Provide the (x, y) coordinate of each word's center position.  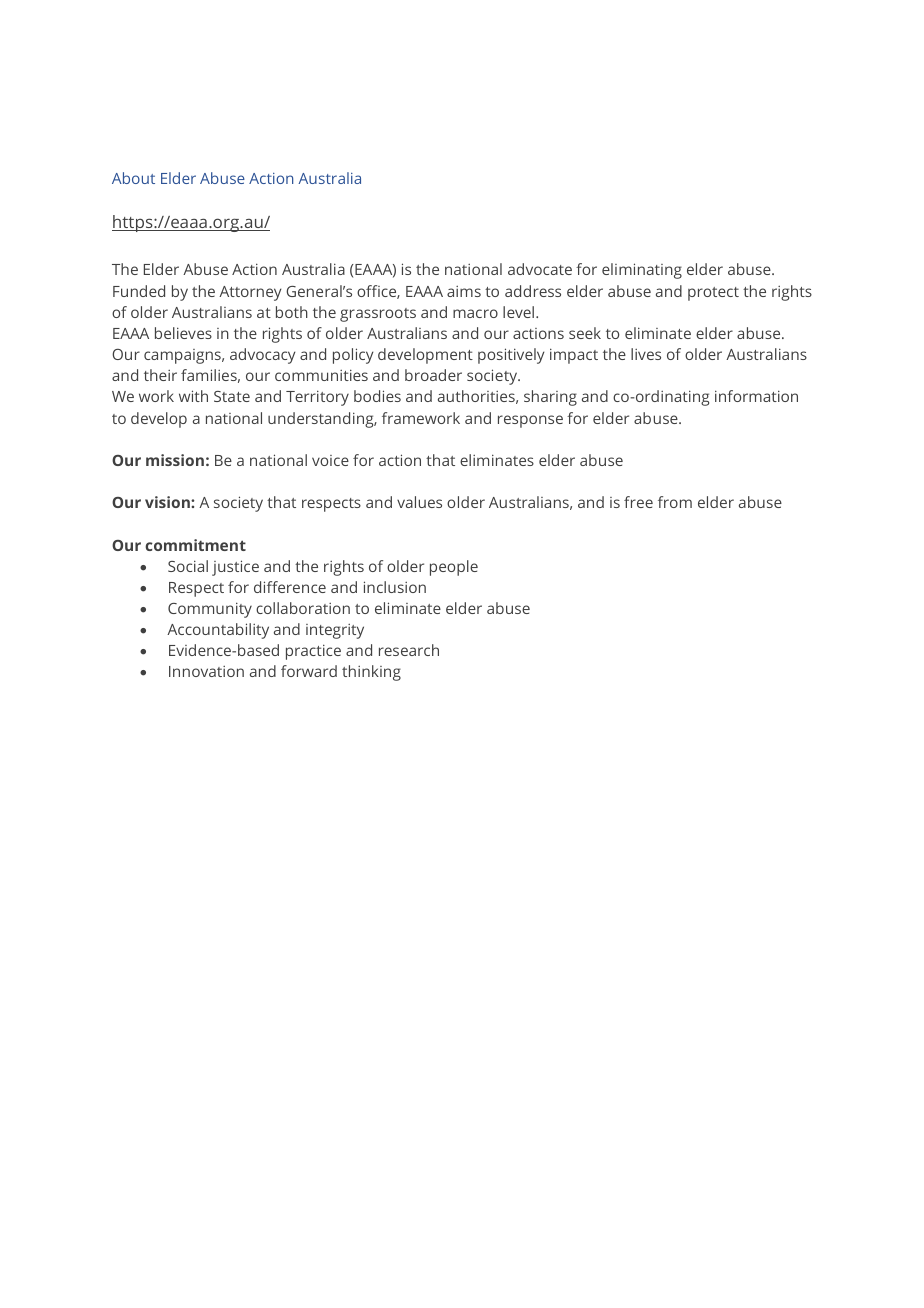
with (193, 396)
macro (475, 313)
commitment (195, 545)
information (756, 396)
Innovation (206, 671)
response (530, 421)
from (675, 502)
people (454, 568)
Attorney (250, 293)
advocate (540, 269)
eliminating (642, 271)
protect (713, 294)
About (133, 178)
